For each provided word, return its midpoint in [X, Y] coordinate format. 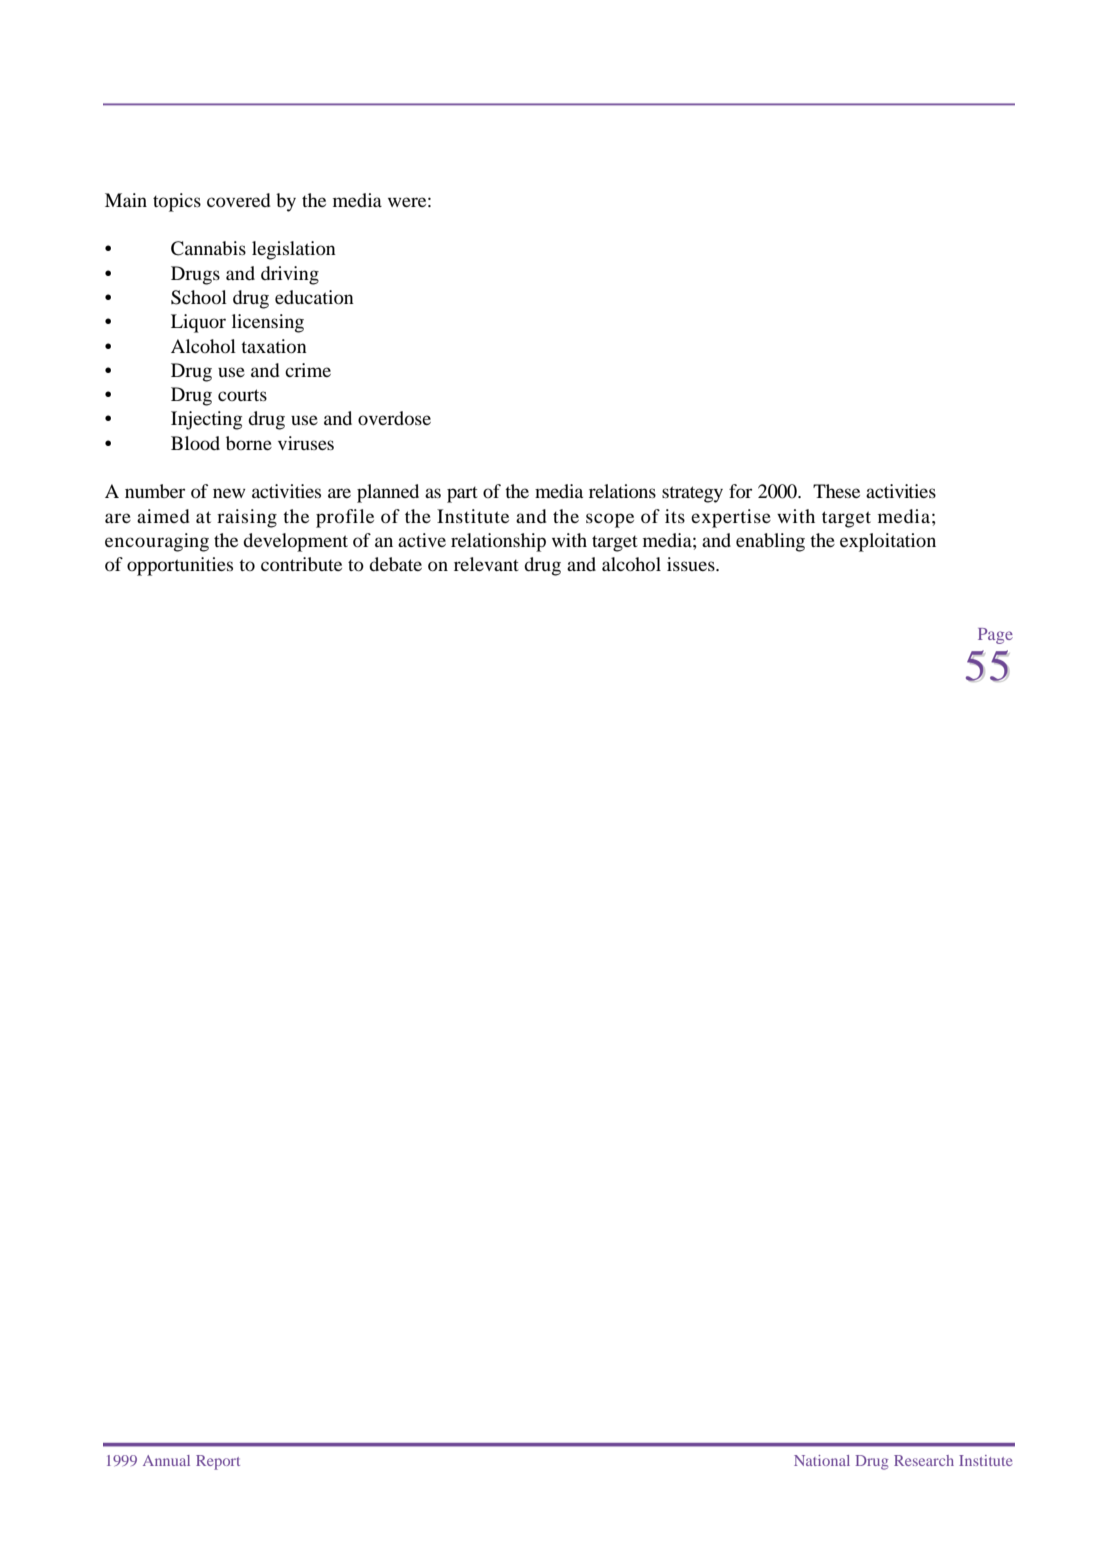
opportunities [180, 566]
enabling [770, 542]
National [822, 1460]
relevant [486, 564]
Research [924, 1460]
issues [692, 564]
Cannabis [208, 248]
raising [247, 518]
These [836, 491]
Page [995, 636]
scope [610, 520]
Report [218, 1462]
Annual [166, 1460]
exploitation [888, 542]
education [314, 297]
